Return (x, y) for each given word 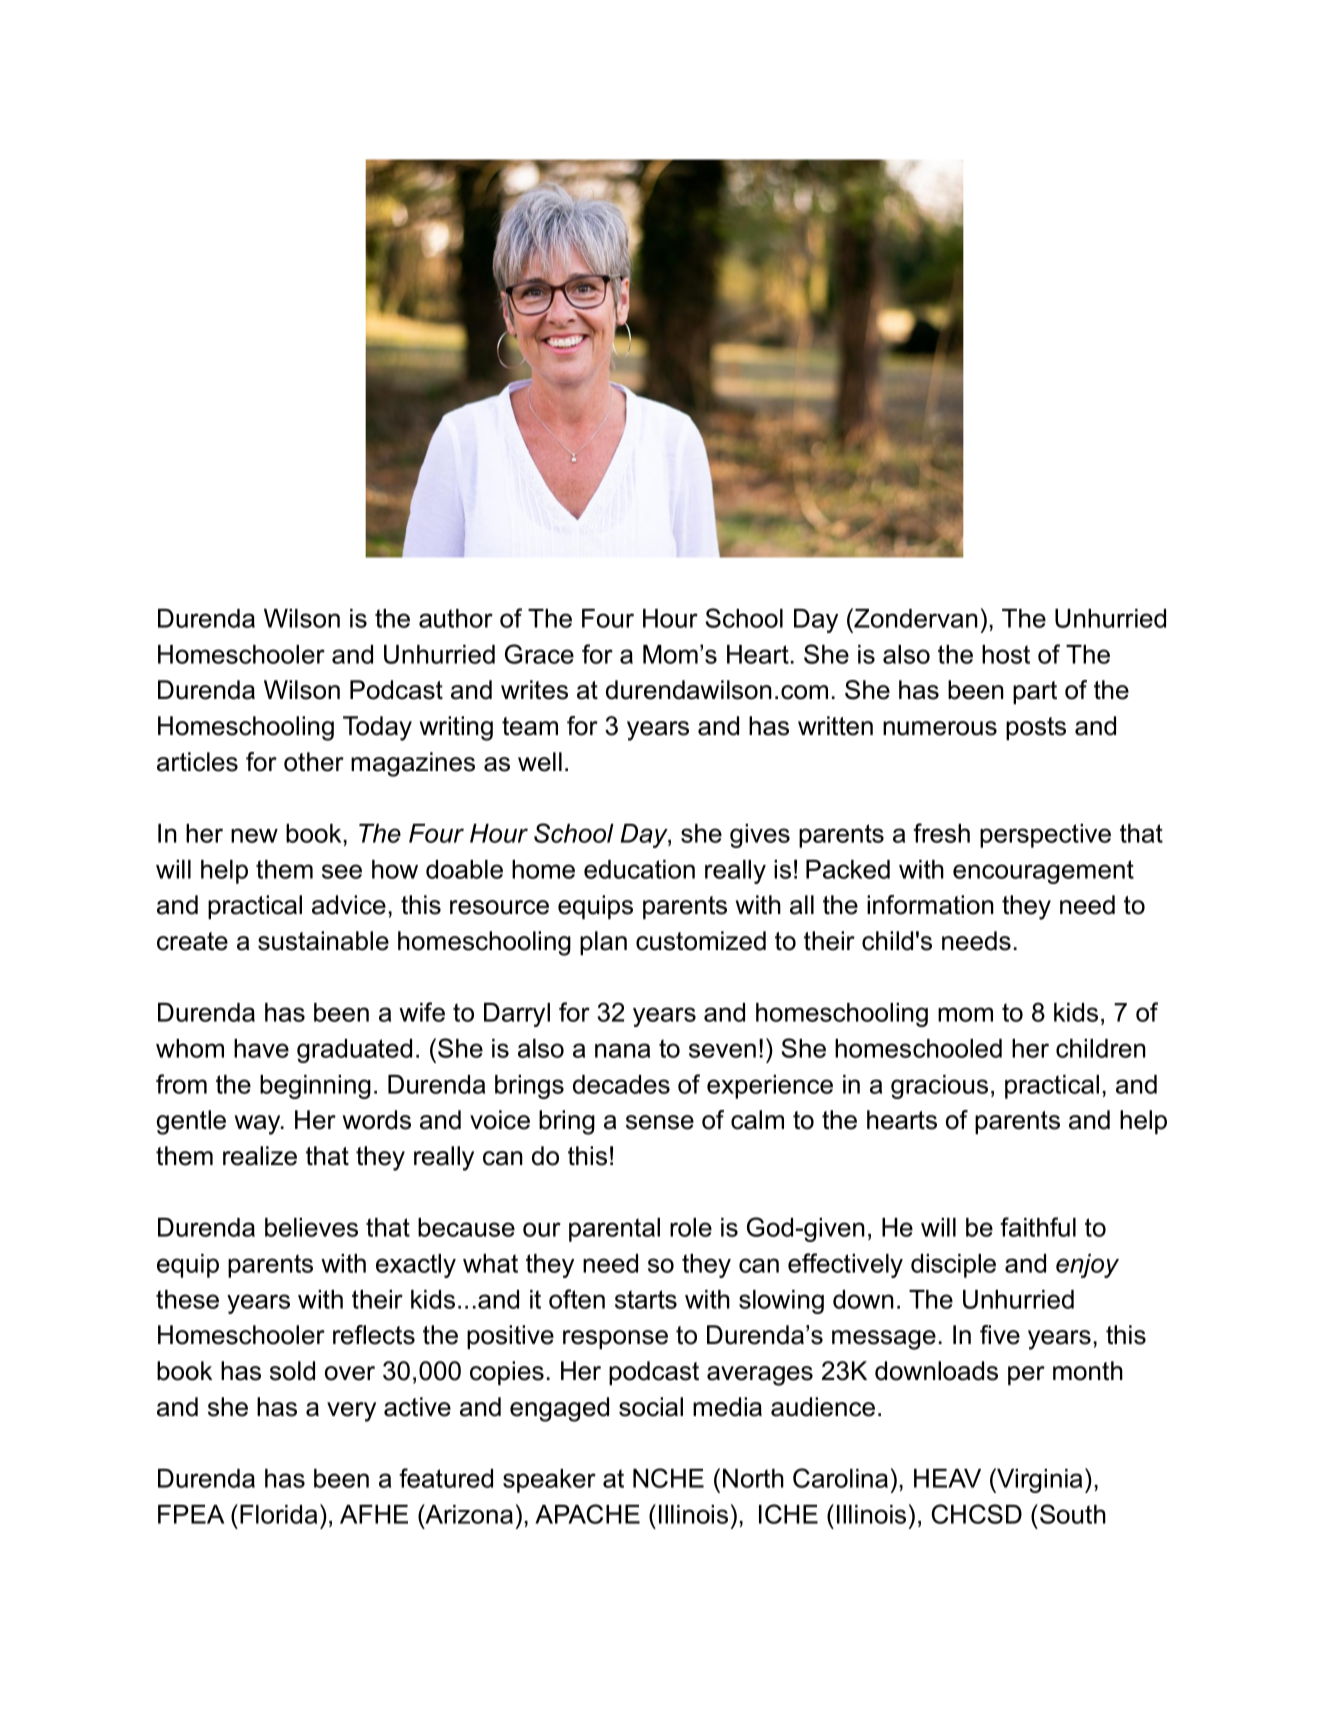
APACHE (587, 1514)
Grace (539, 654)
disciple (953, 1266)
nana (622, 1050)
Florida (278, 1514)
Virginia (1038, 1480)
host (1006, 654)
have (261, 1048)
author (456, 618)
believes (311, 1227)
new (254, 835)
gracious (939, 1087)
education (639, 869)
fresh (941, 833)
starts (646, 1299)
